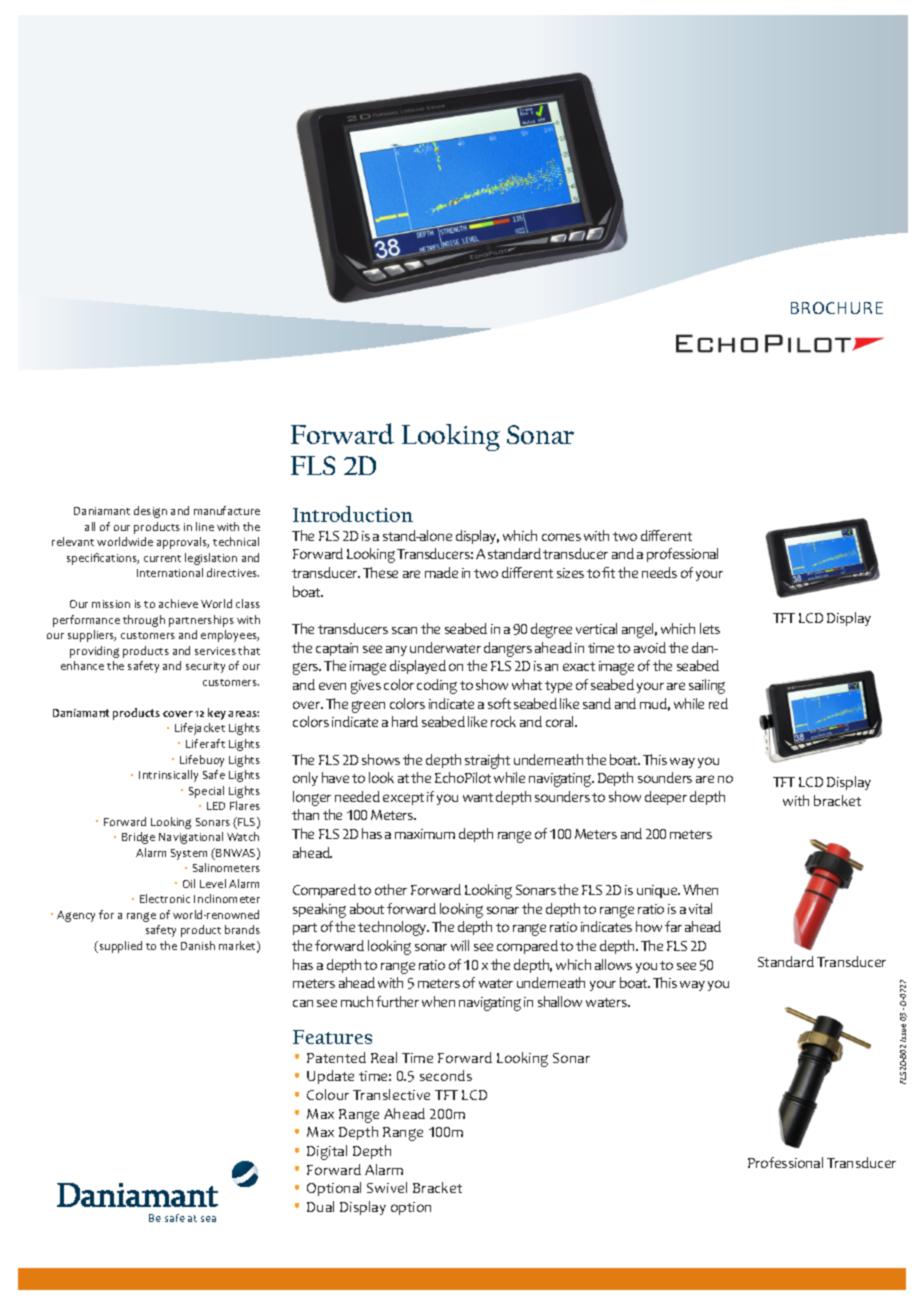 Image resolution: width=924 pixels, height=1308 pixels. What do you see at coordinates (205, 667) in the screenshot?
I see `security` at bounding box center [205, 667].
